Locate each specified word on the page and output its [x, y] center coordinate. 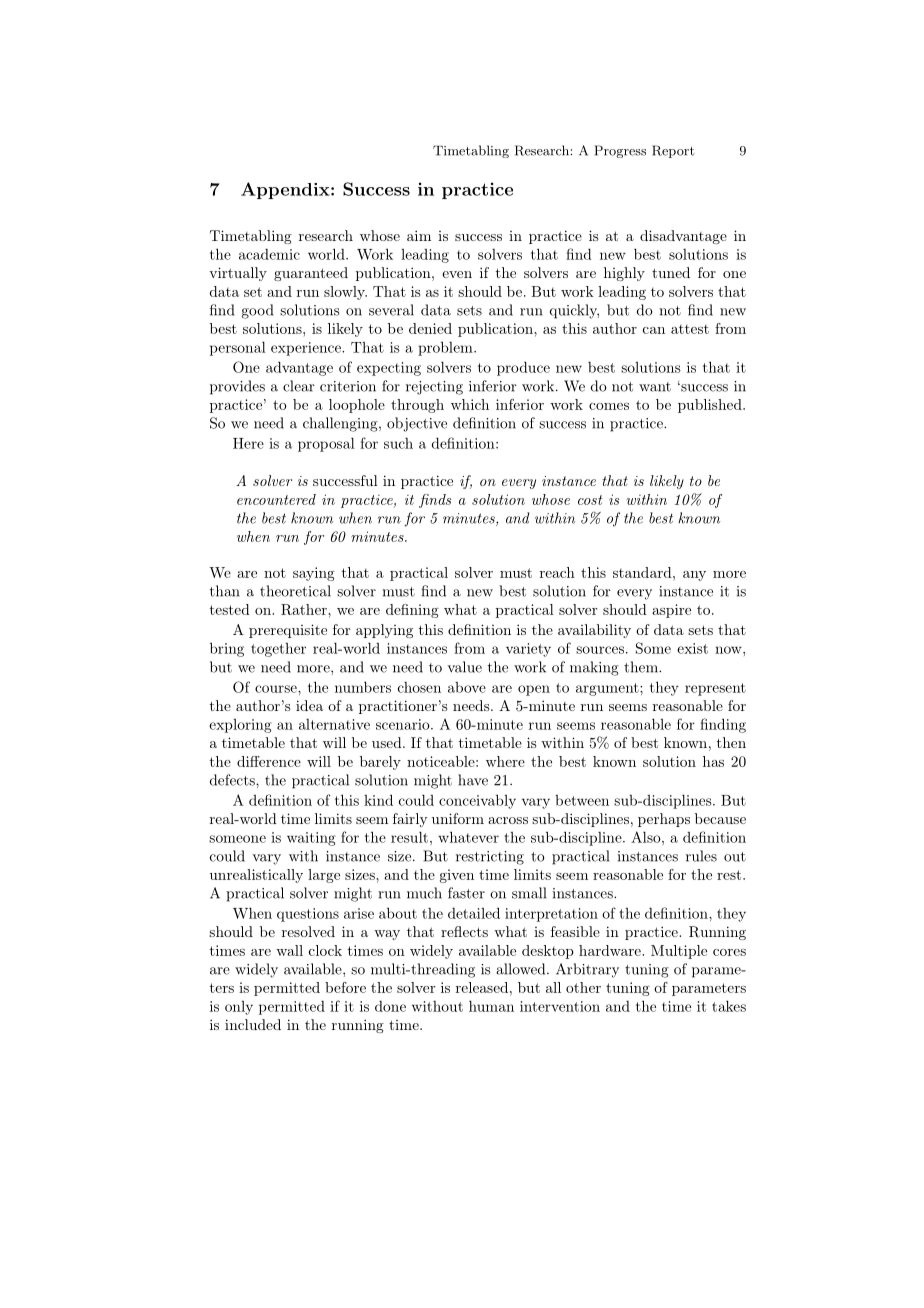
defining [412, 611]
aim [419, 235]
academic [269, 254]
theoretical [295, 591]
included [253, 1024]
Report [673, 151]
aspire [671, 611]
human [491, 1006]
